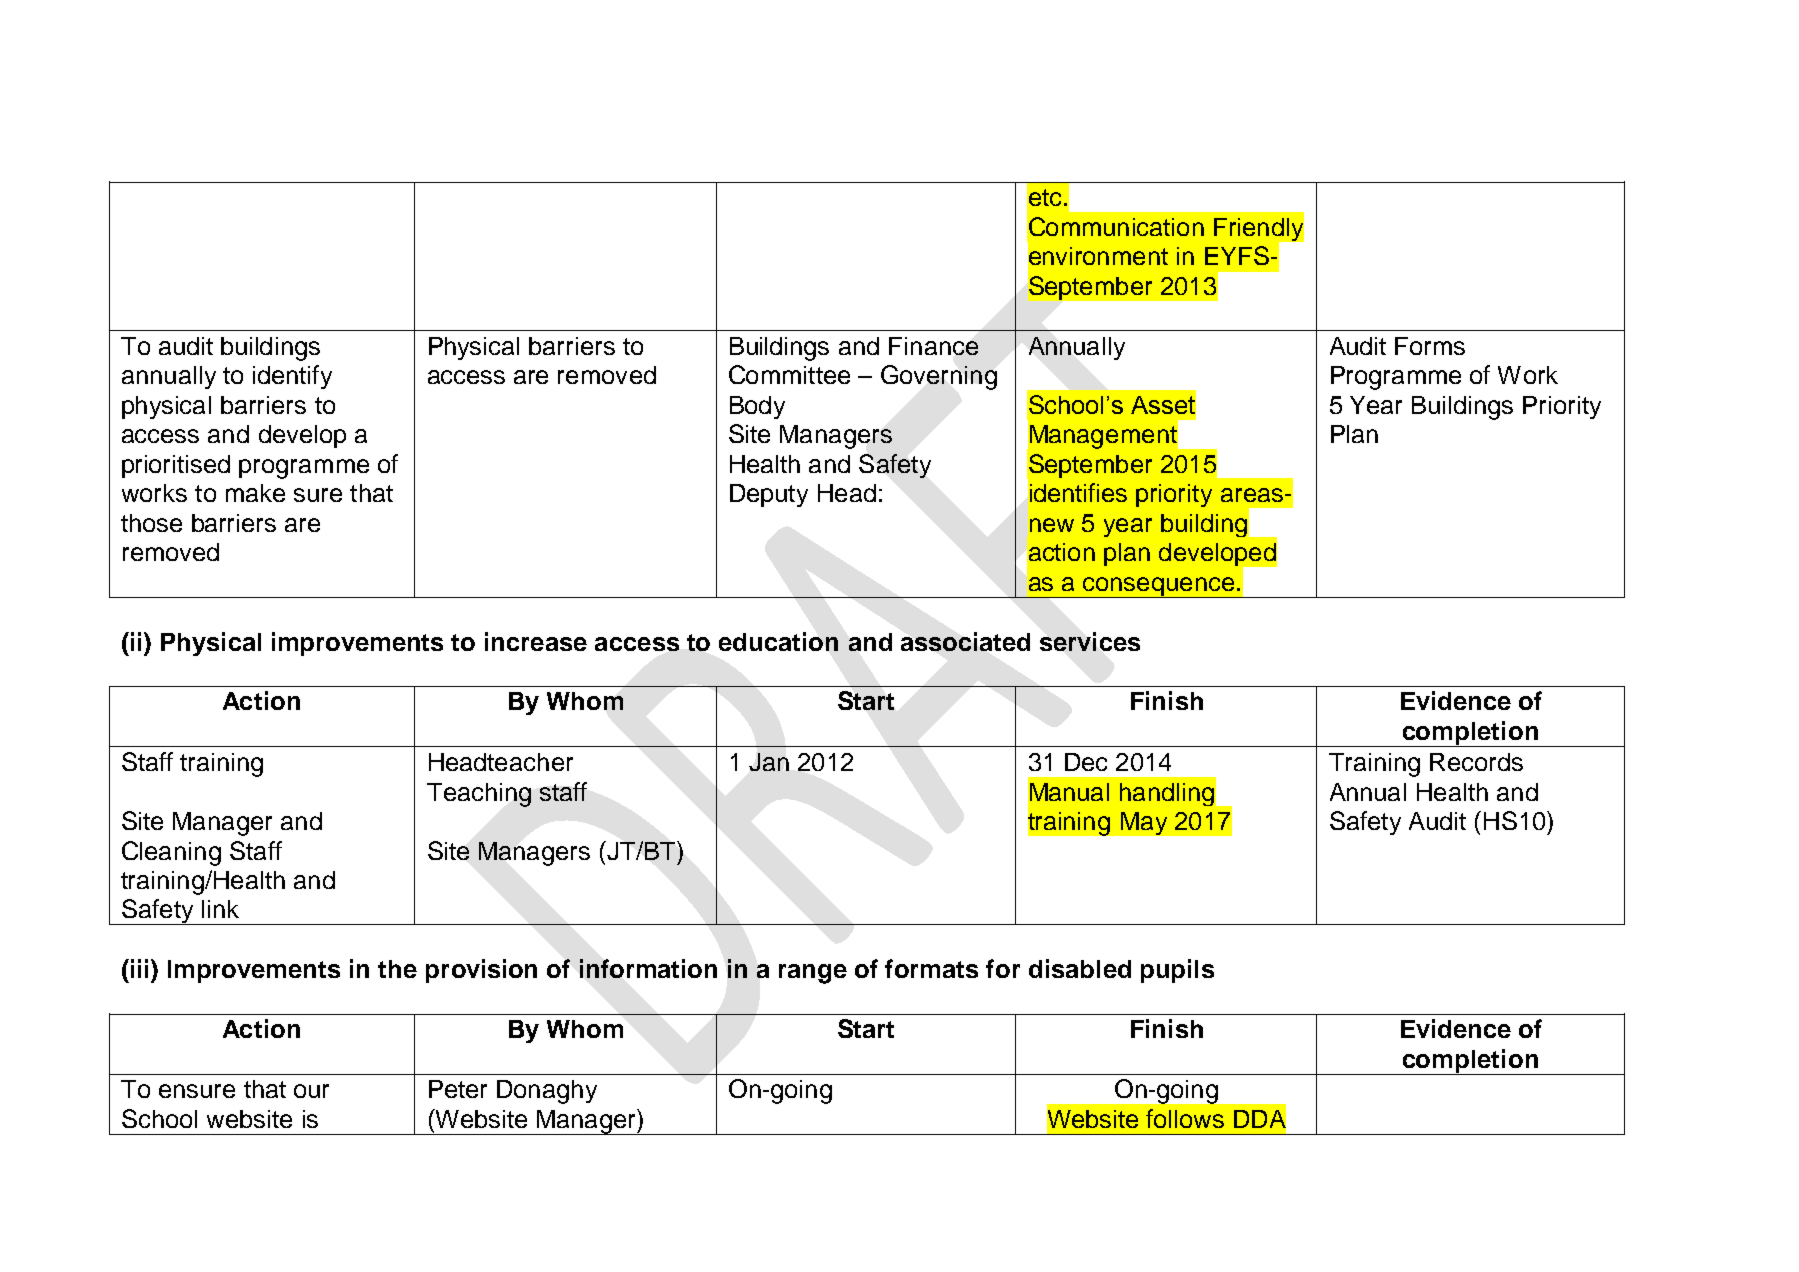 Image resolution: width=1799 pixels, height=1272 pixels. Describe the element at coordinates (292, 377) in the screenshot. I see `identify` at that location.
